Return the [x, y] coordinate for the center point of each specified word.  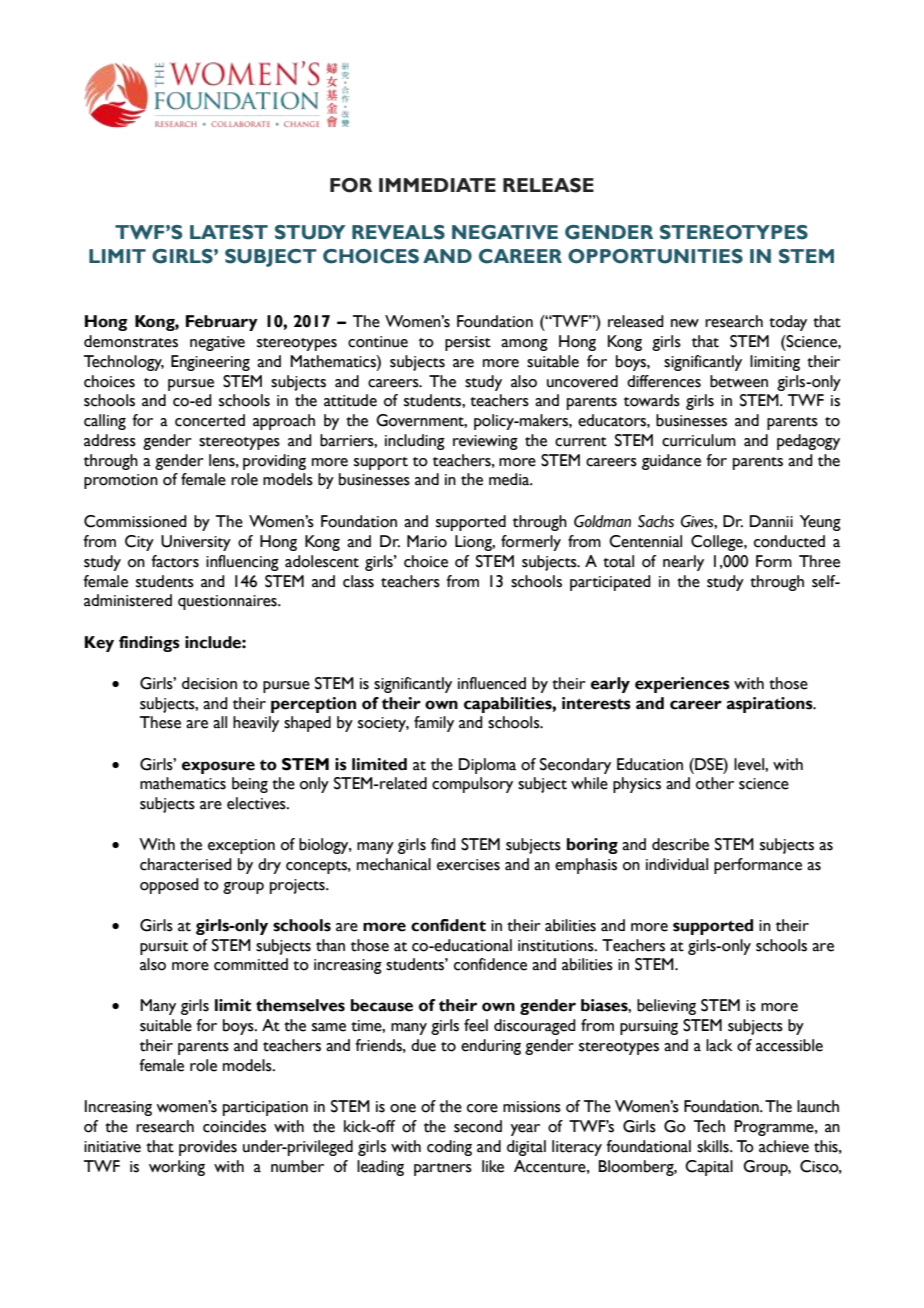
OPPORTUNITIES [655, 256]
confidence [490, 964]
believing [666, 1007]
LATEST [229, 232]
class [358, 581]
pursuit [164, 947]
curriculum [699, 440]
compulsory [472, 785]
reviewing [485, 442]
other [715, 783]
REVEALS [398, 232]
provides [208, 1148]
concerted [210, 420]
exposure [218, 767]
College [718, 543]
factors [175, 561]
